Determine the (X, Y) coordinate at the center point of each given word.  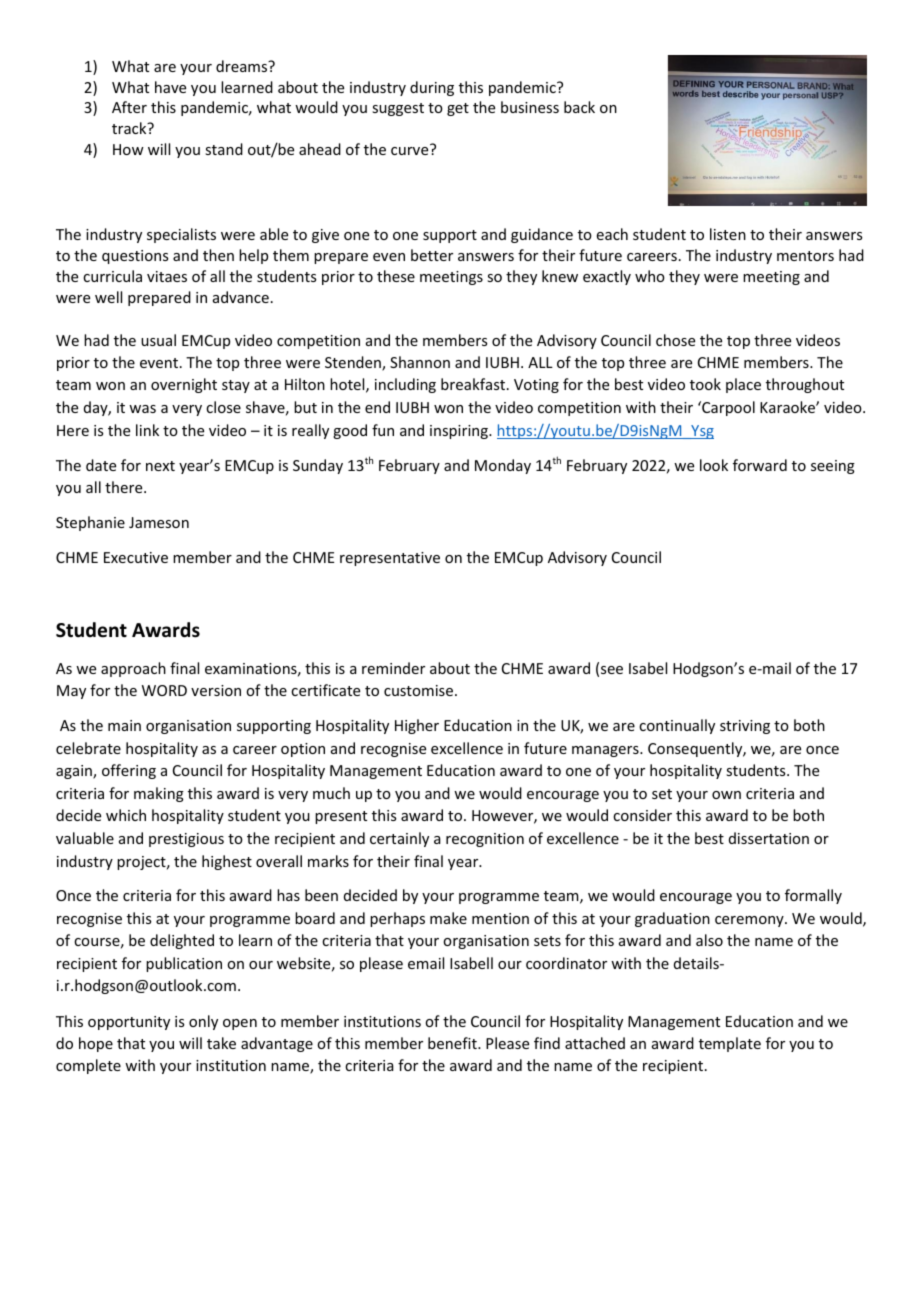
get (458, 109)
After (129, 107)
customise (420, 690)
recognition (485, 840)
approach (133, 669)
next (160, 466)
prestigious (186, 840)
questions (135, 257)
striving (745, 727)
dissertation (769, 838)
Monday (503, 466)
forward (760, 465)
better (432, 255)
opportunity (129, 1023)
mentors (805, 256)
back (579, 107)
